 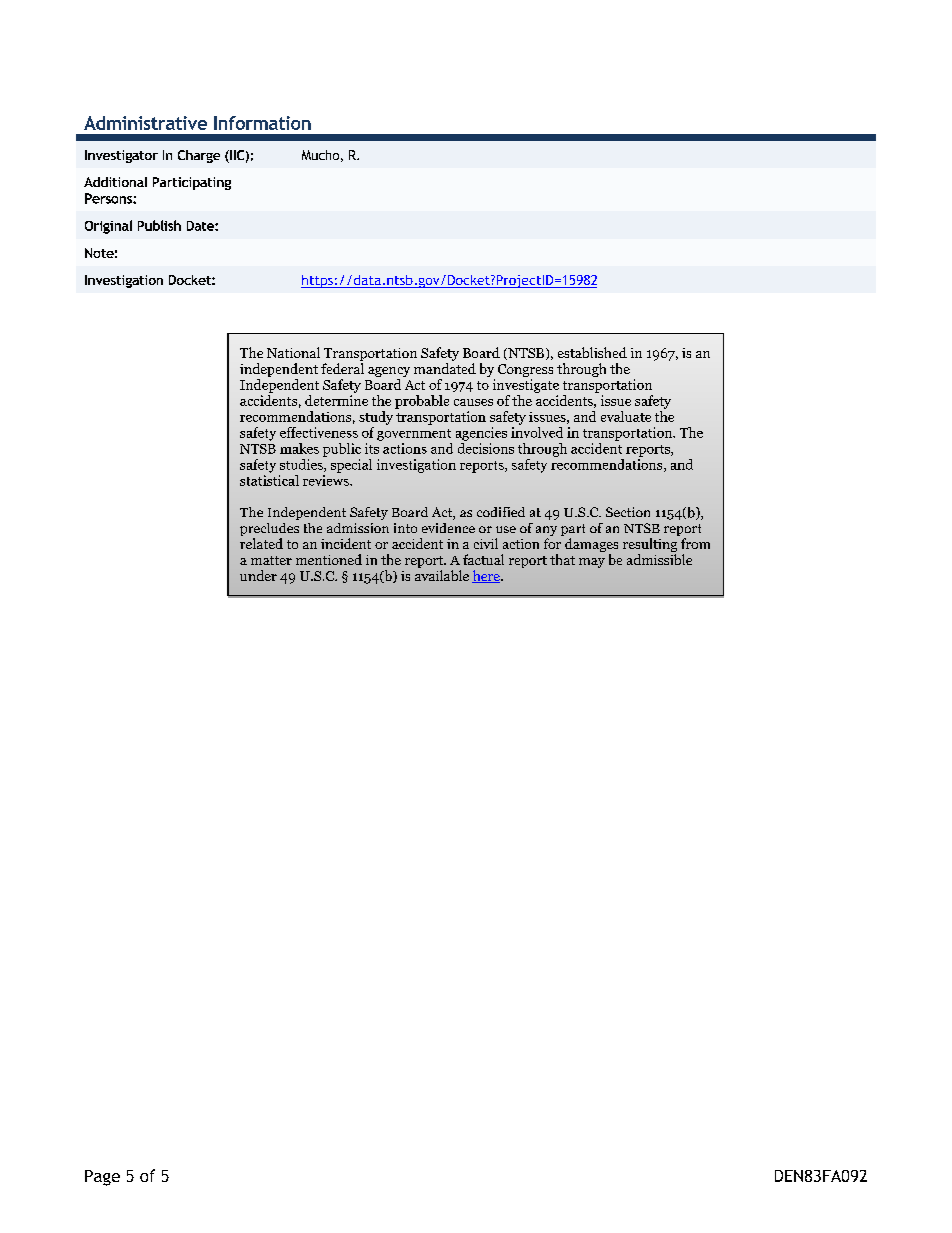 What do you see at coordinates (442, 575) in the document?
I see `available` at bounding box center [442, 575].
